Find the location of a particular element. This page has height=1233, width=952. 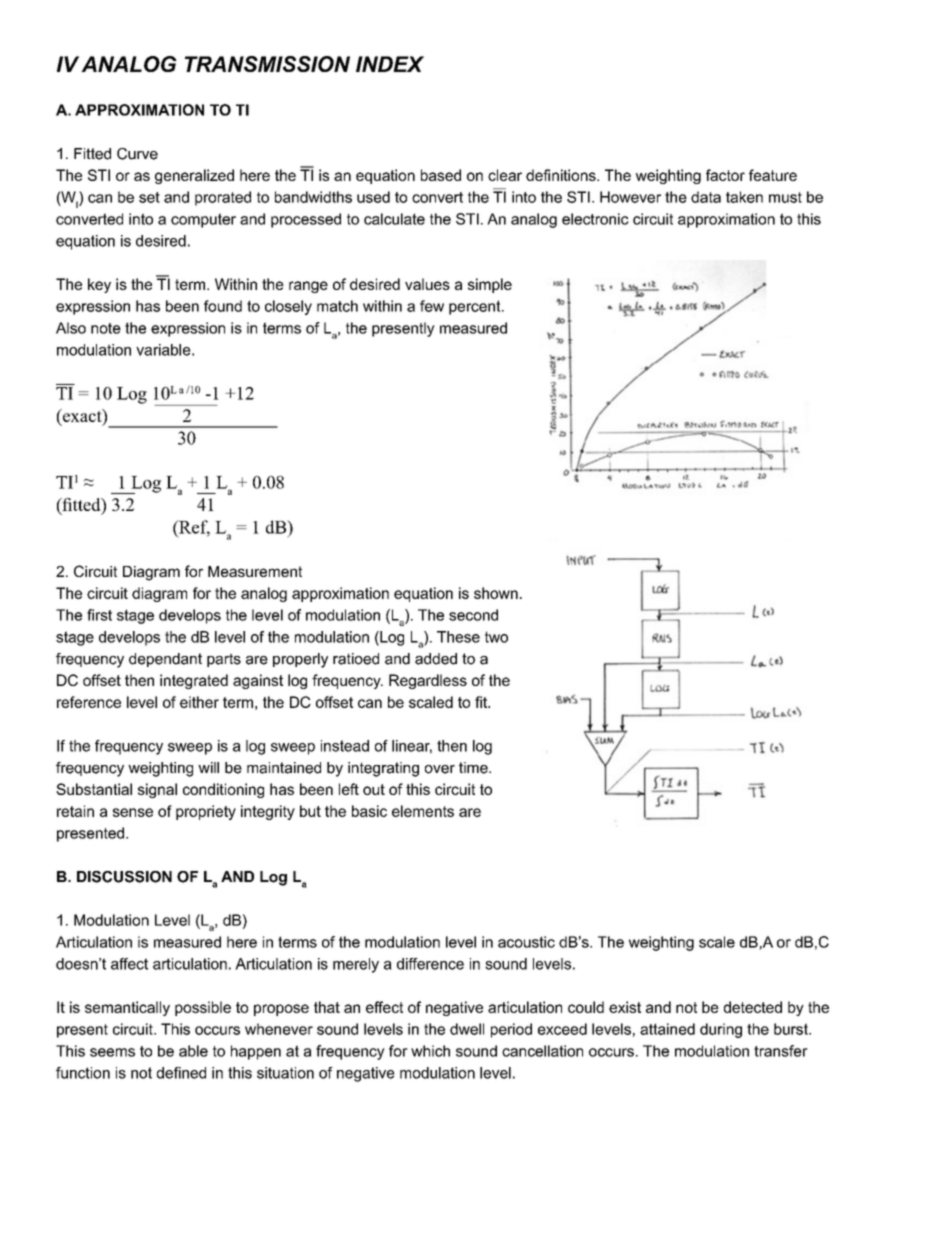

either is located at coordinates (199, 702).
